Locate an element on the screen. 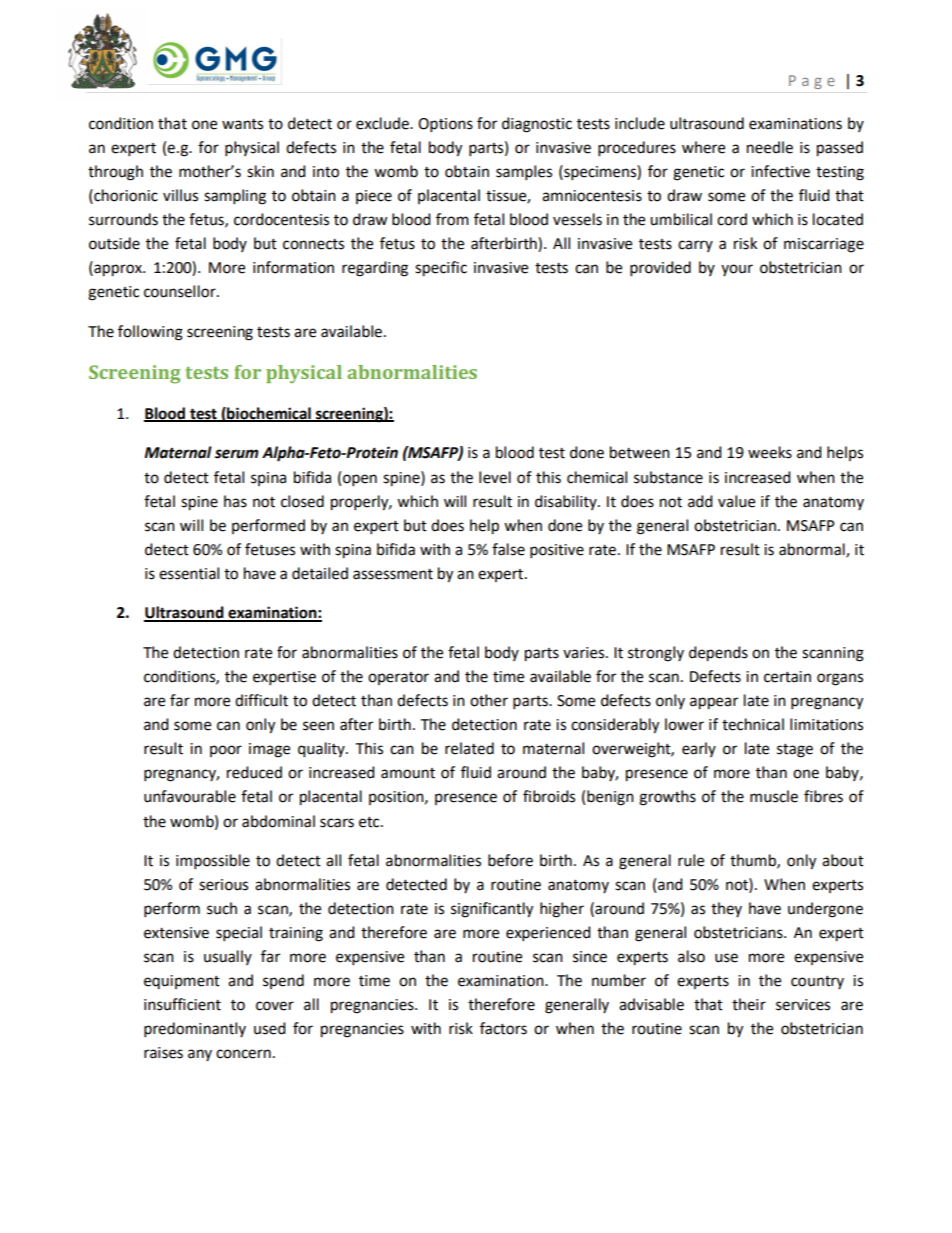  wants is located at coordinates (242, 124).
